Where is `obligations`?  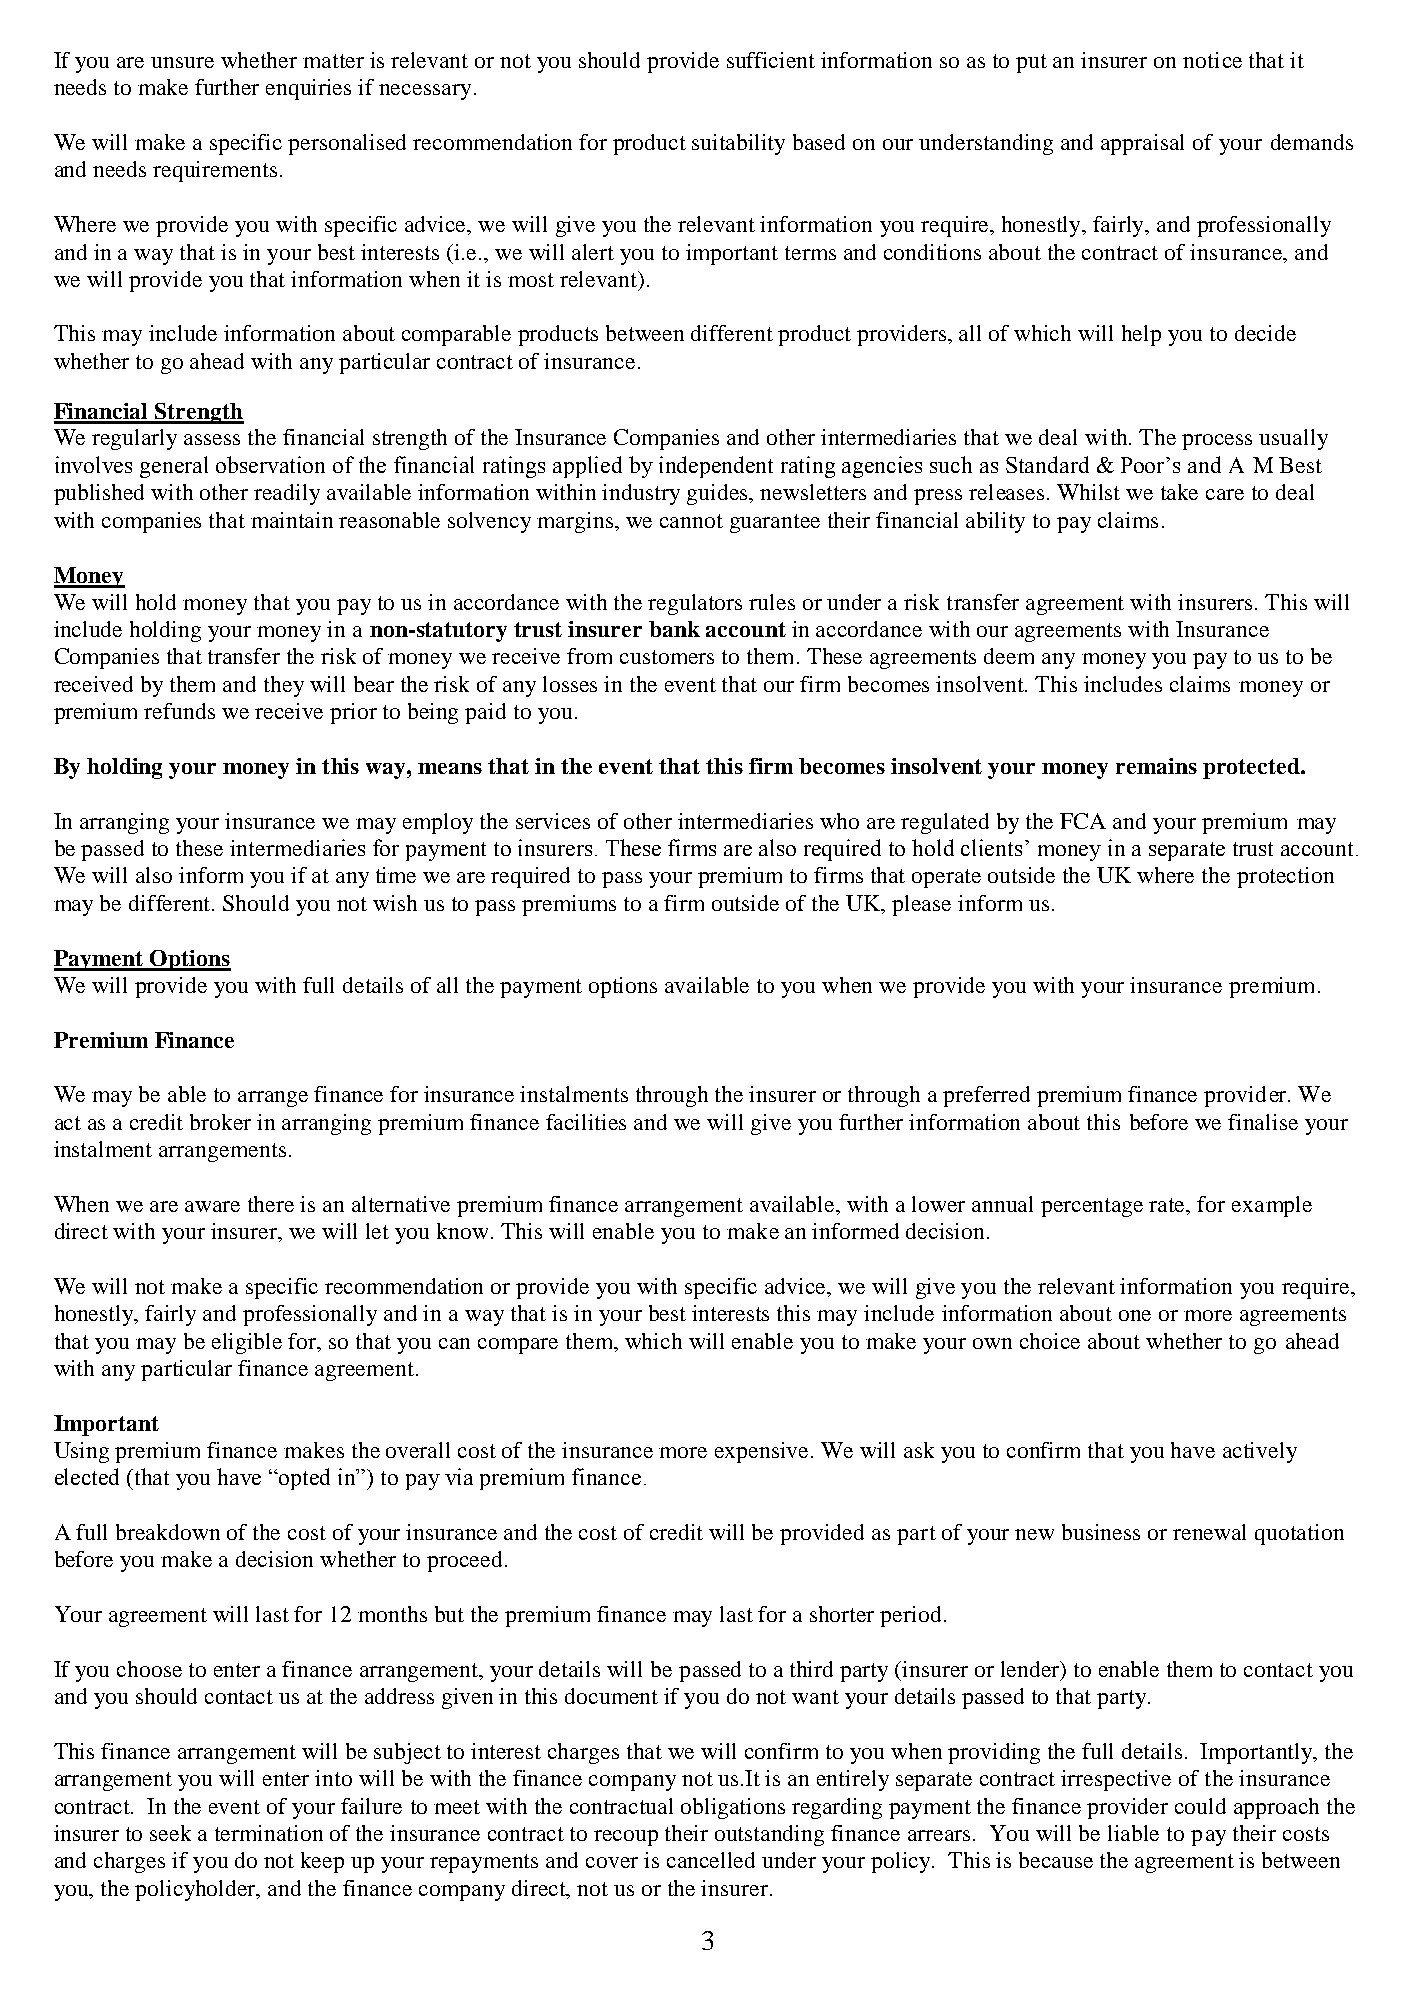
obligations is located at coordinates (733, 1808).
